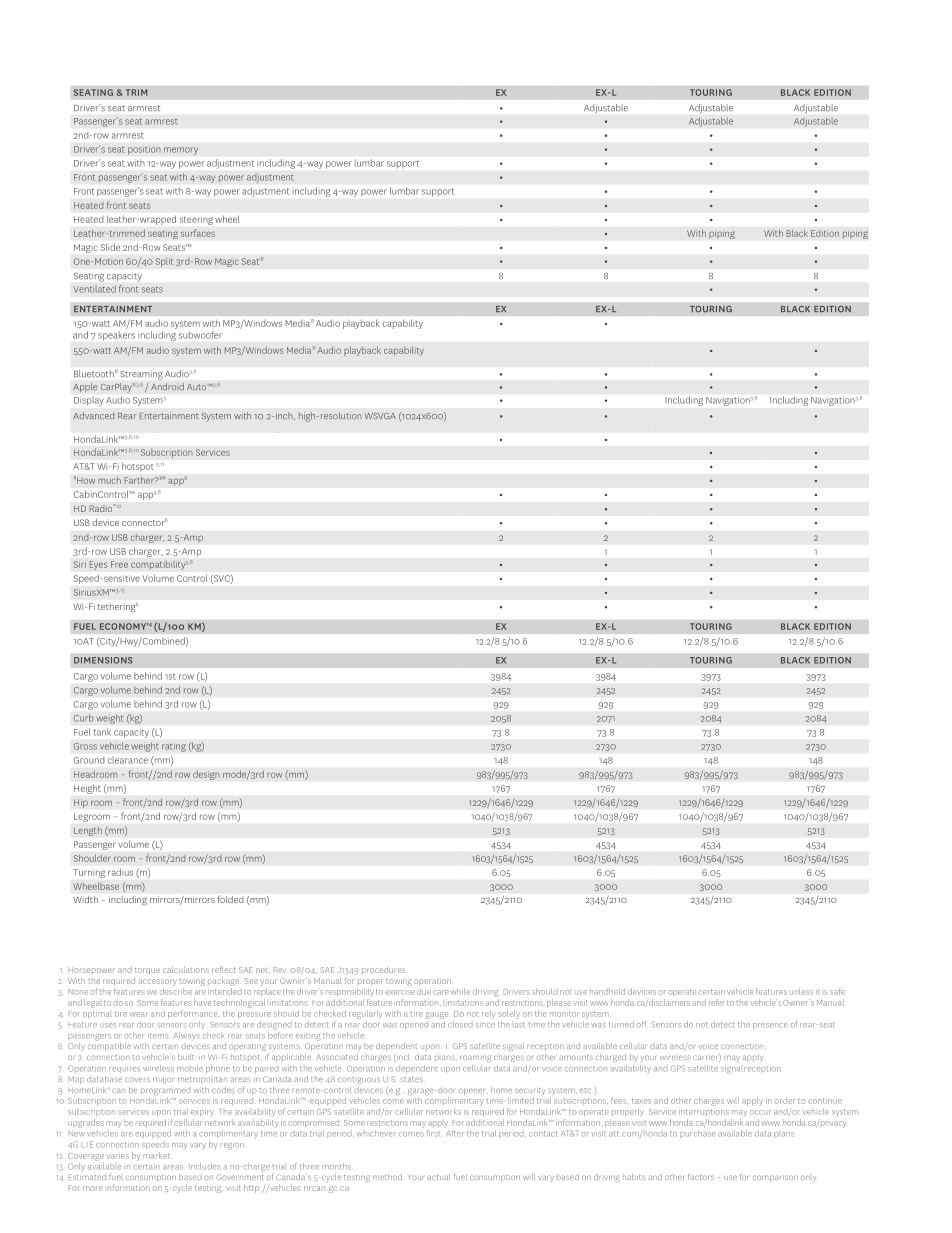  I want to click on steering, so click(196, 221).
